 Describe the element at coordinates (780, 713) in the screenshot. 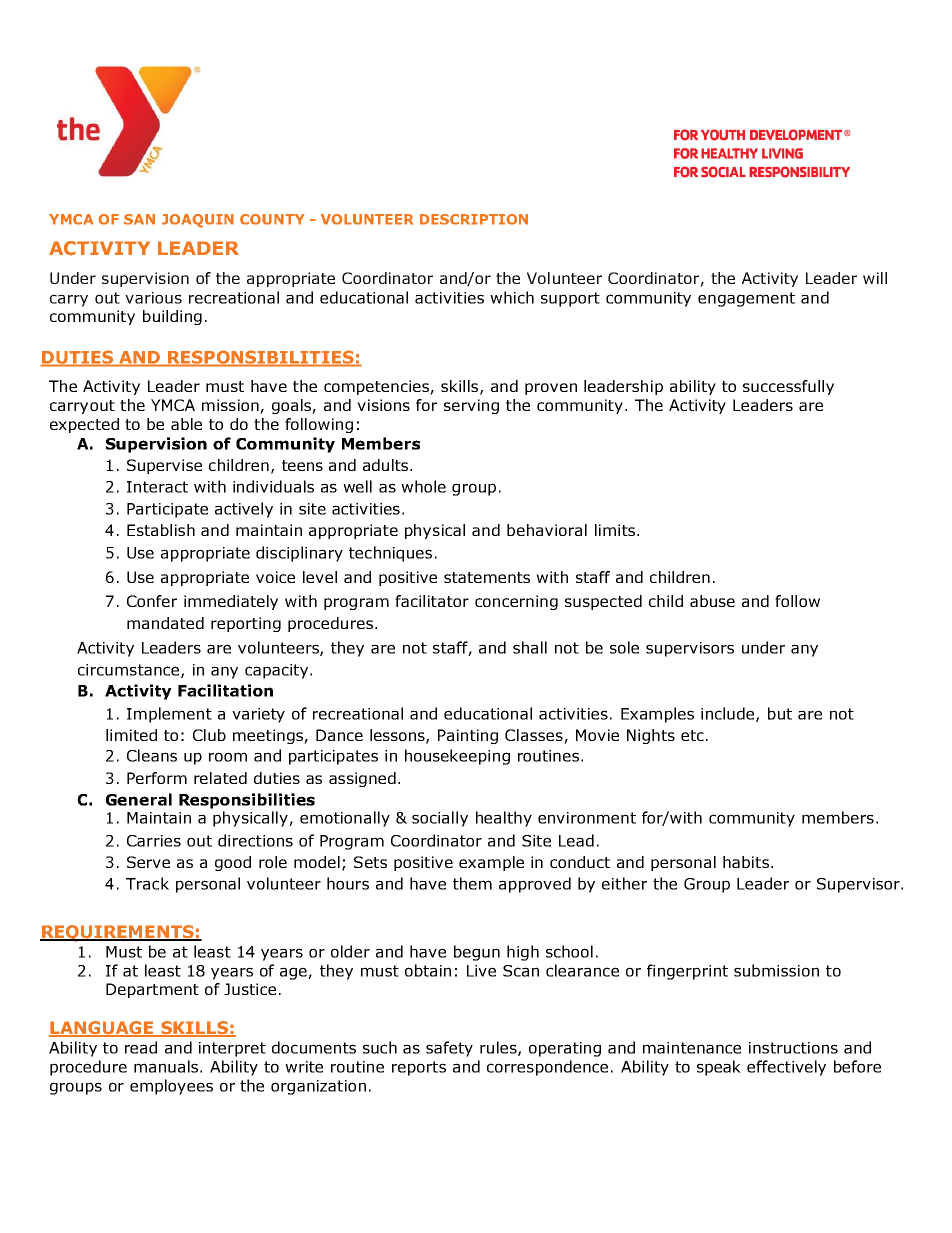

I see `but` at that location.
